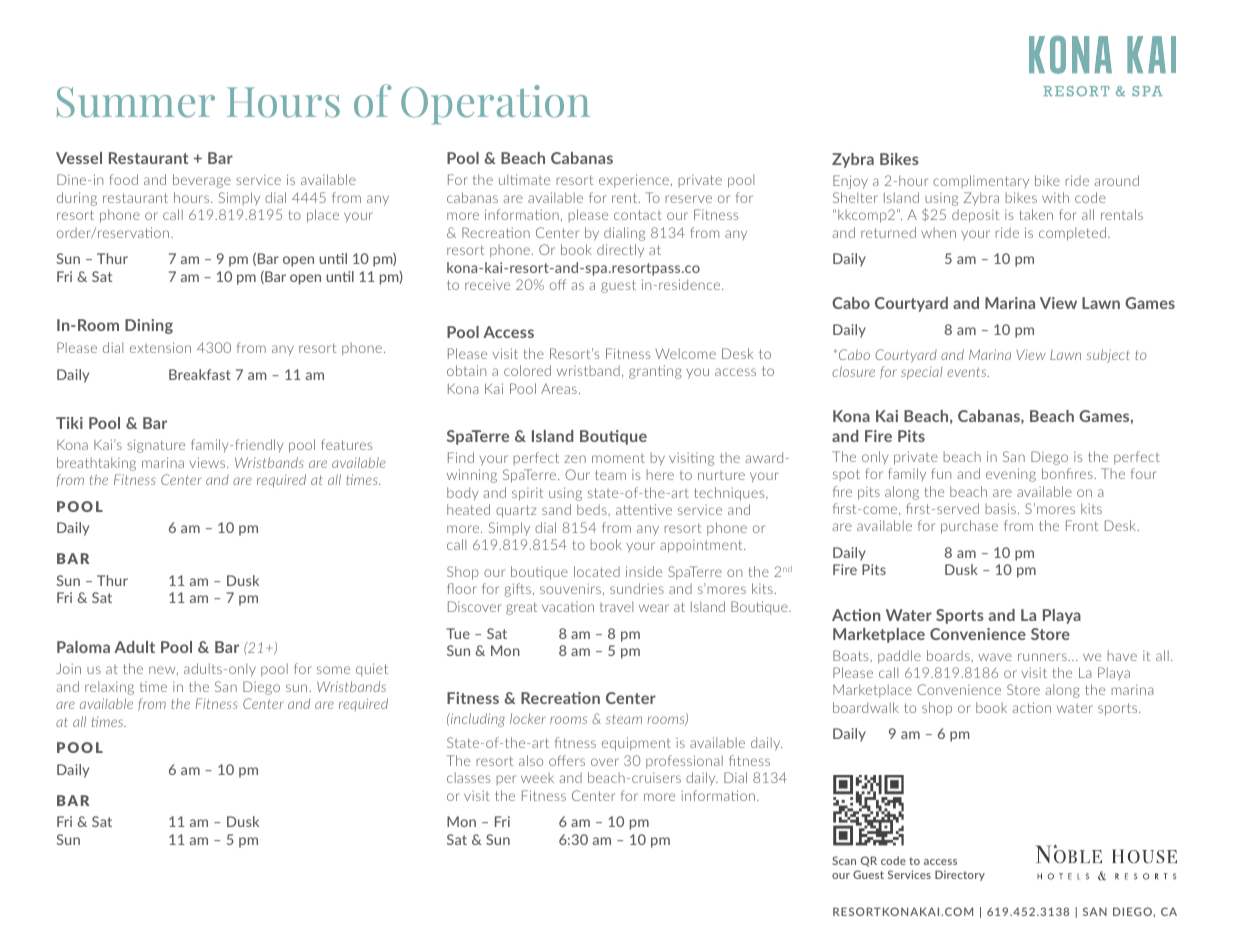 The width and height of the screenshot is (1233, 952). Describe the element at coordinates (968, 372) in the screenshot. I see `events` at that location.
